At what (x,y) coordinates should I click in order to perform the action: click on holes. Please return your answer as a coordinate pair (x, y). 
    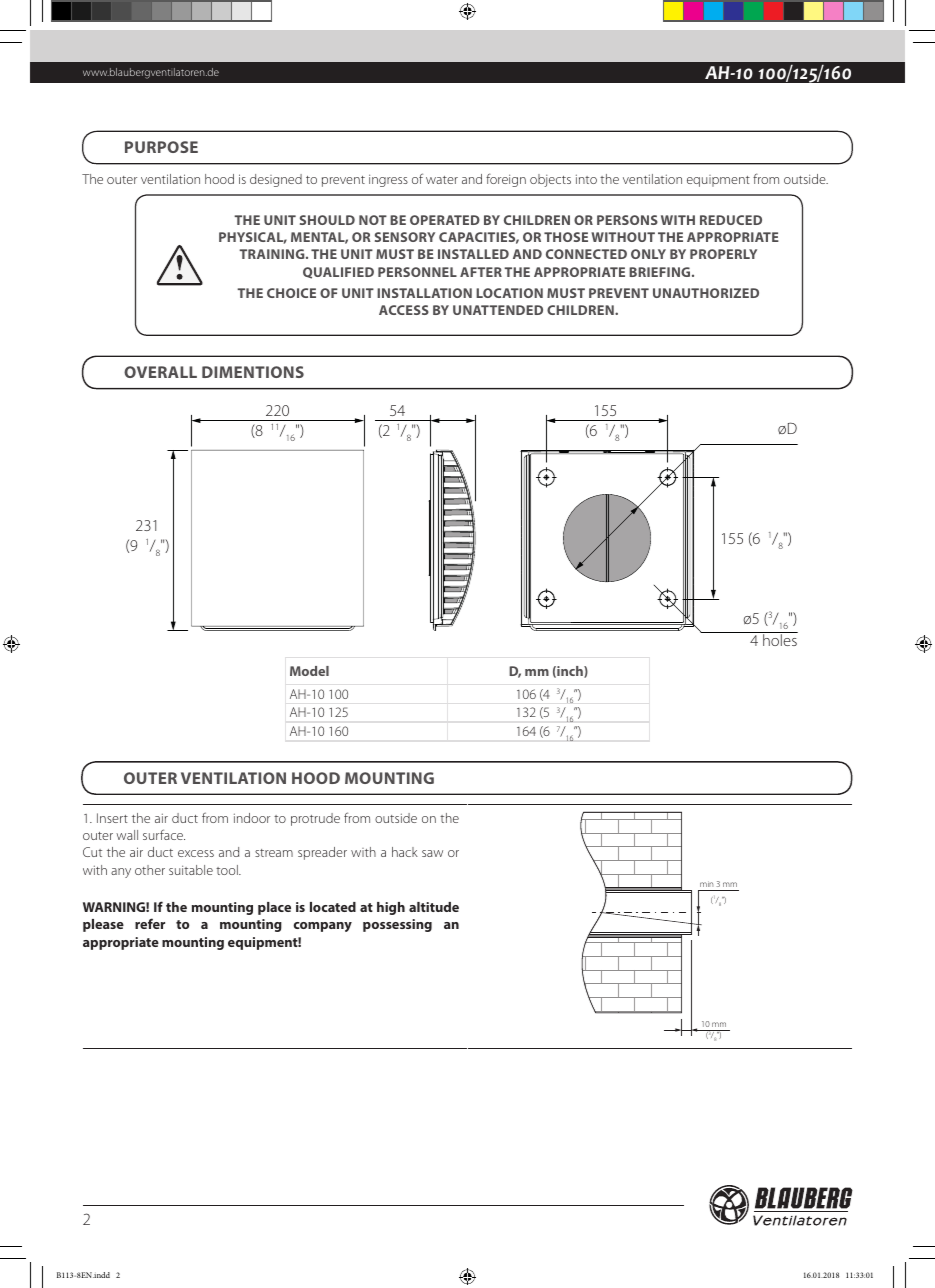
    Looking at the image, I should click on (779, 639).
